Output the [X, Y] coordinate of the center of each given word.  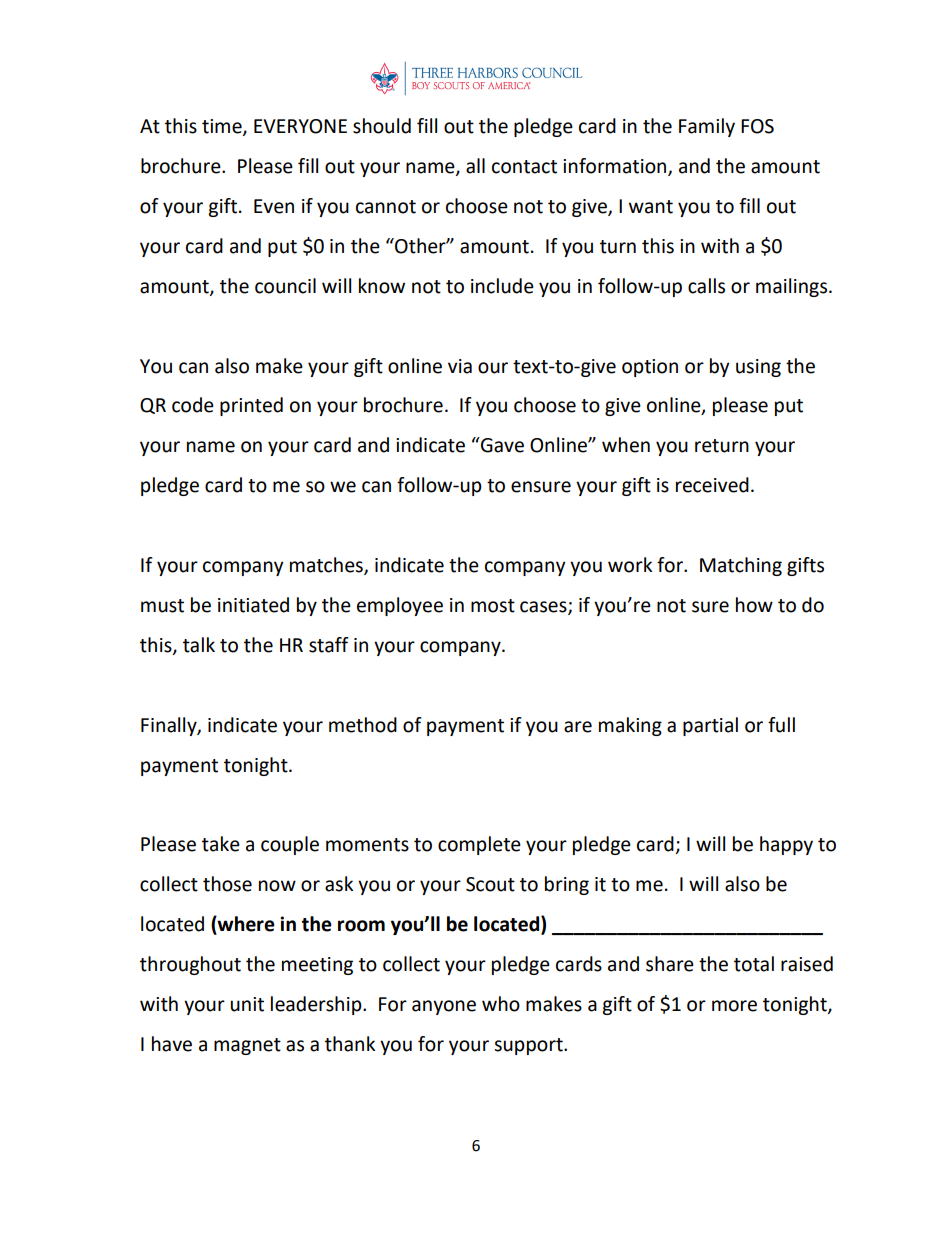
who [501, 1004]
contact [524, 167]
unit [247, 1004]
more [734, 1006]
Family [707, 127]
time [223, 127]
